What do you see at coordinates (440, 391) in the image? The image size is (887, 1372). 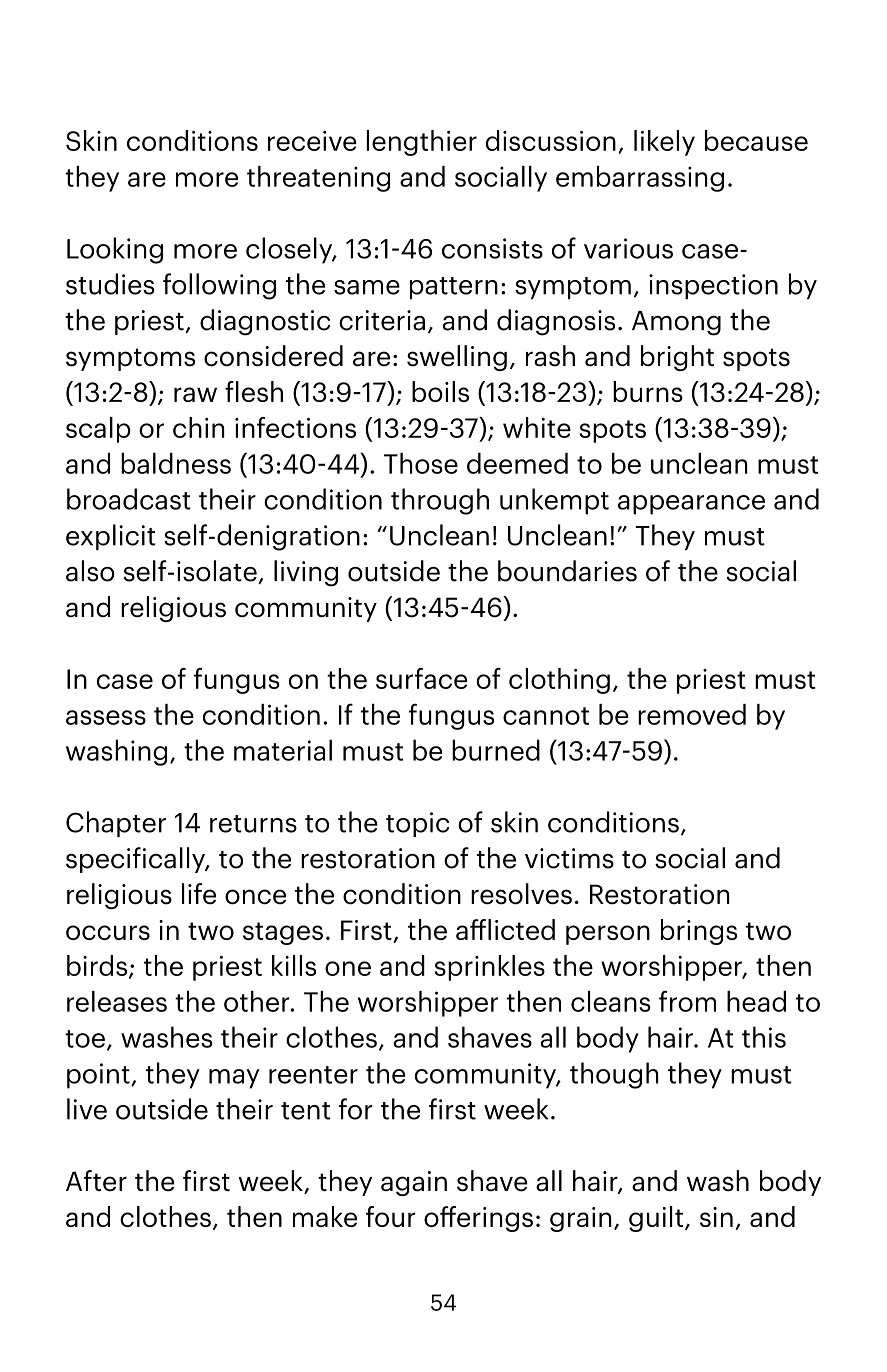 I see `boils` at bounding box center [440, 391].
